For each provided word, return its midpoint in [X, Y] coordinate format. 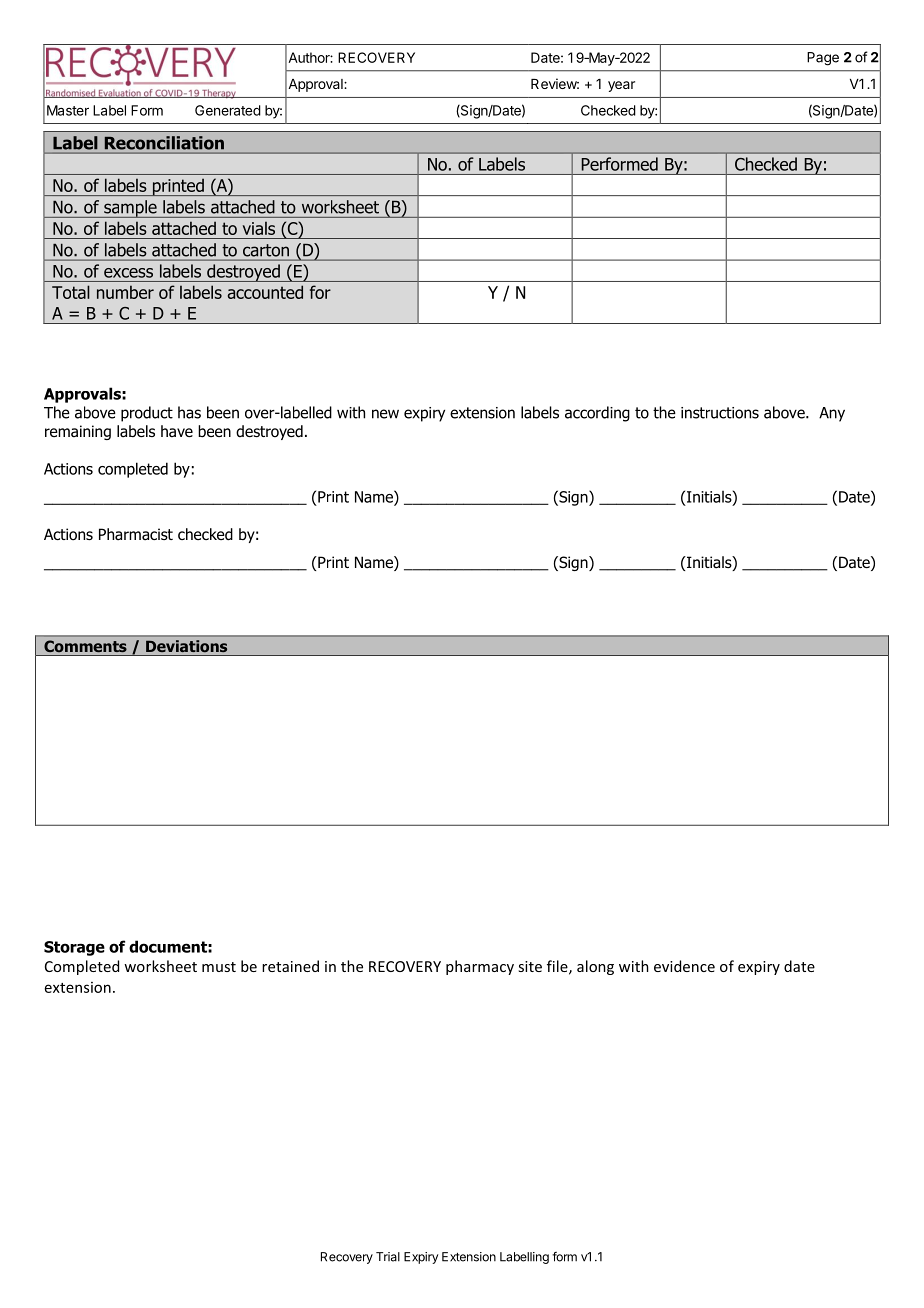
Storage [74, 948]
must [219, 967]
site [530, 966]
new [385, 414]
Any [832, 414]
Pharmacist [136, 534]
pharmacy [480, 967]
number [125, 292]
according [597, 414]
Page [823, 59]
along [595, 967]
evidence [684, 966]
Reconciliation [164, 143]
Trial [388, 1257]
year [621, 86]
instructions [720, 413]
